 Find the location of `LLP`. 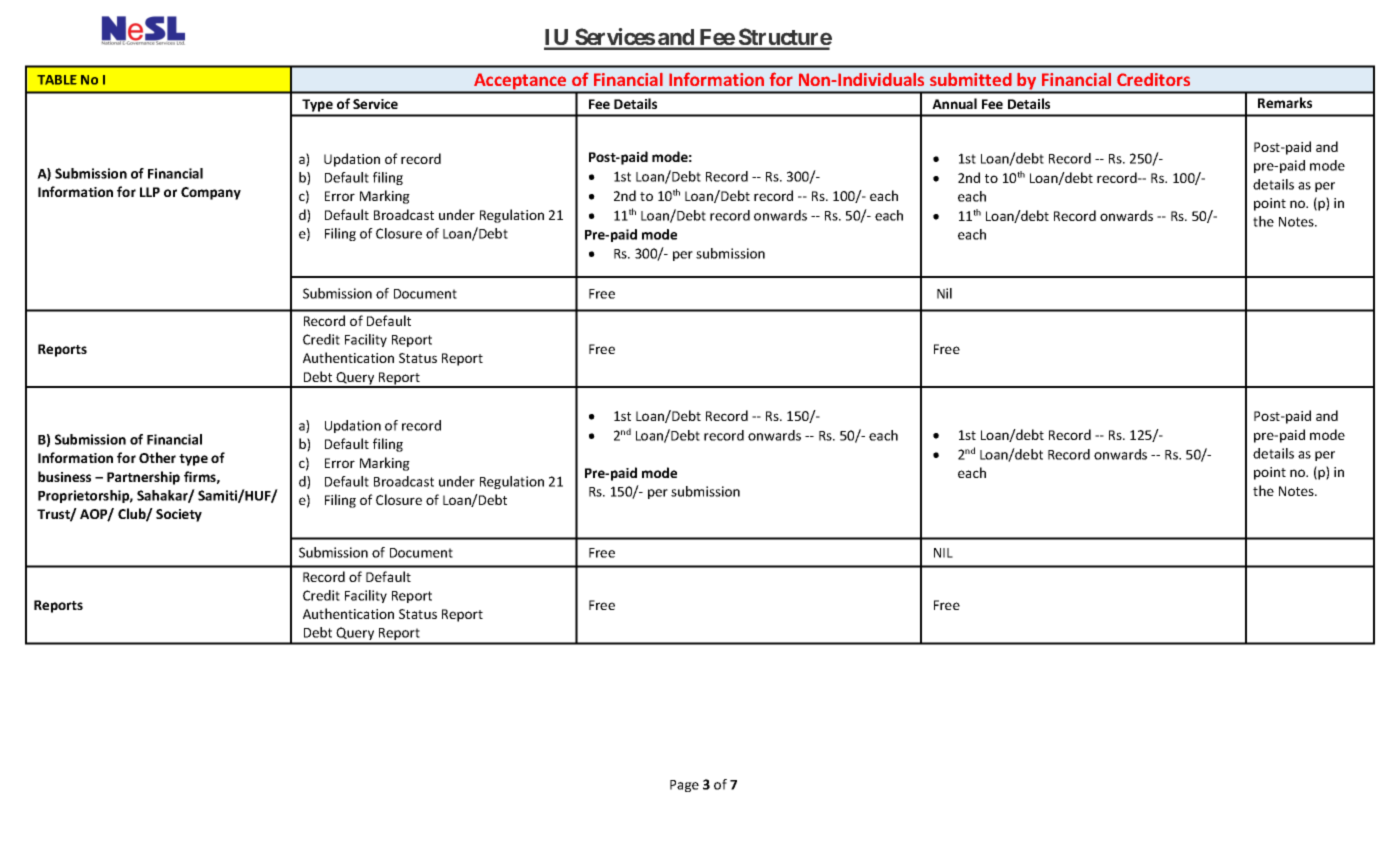

LLP is located at coordinates (150, 192).
